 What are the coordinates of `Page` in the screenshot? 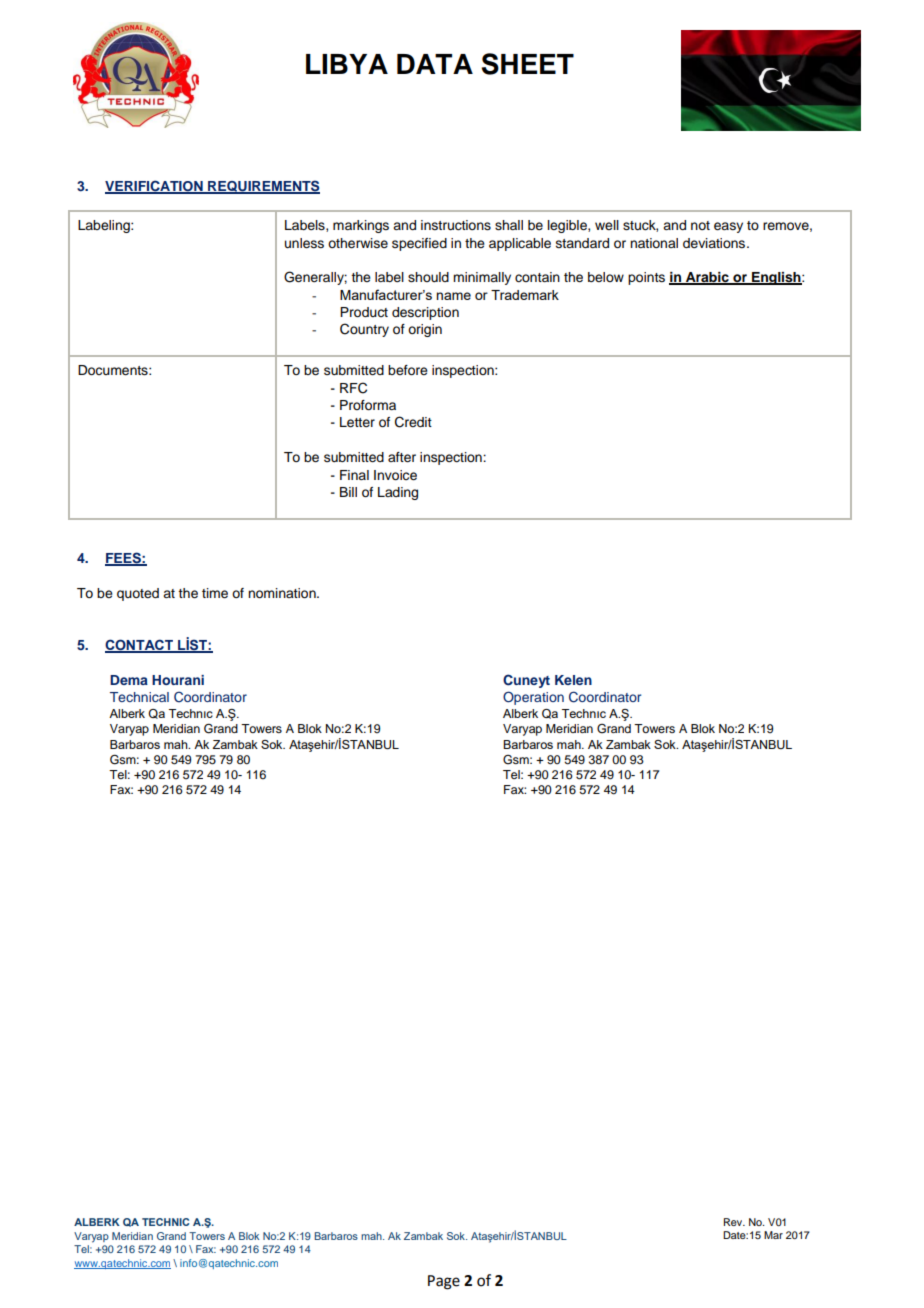 It's located at (444, 1282).
